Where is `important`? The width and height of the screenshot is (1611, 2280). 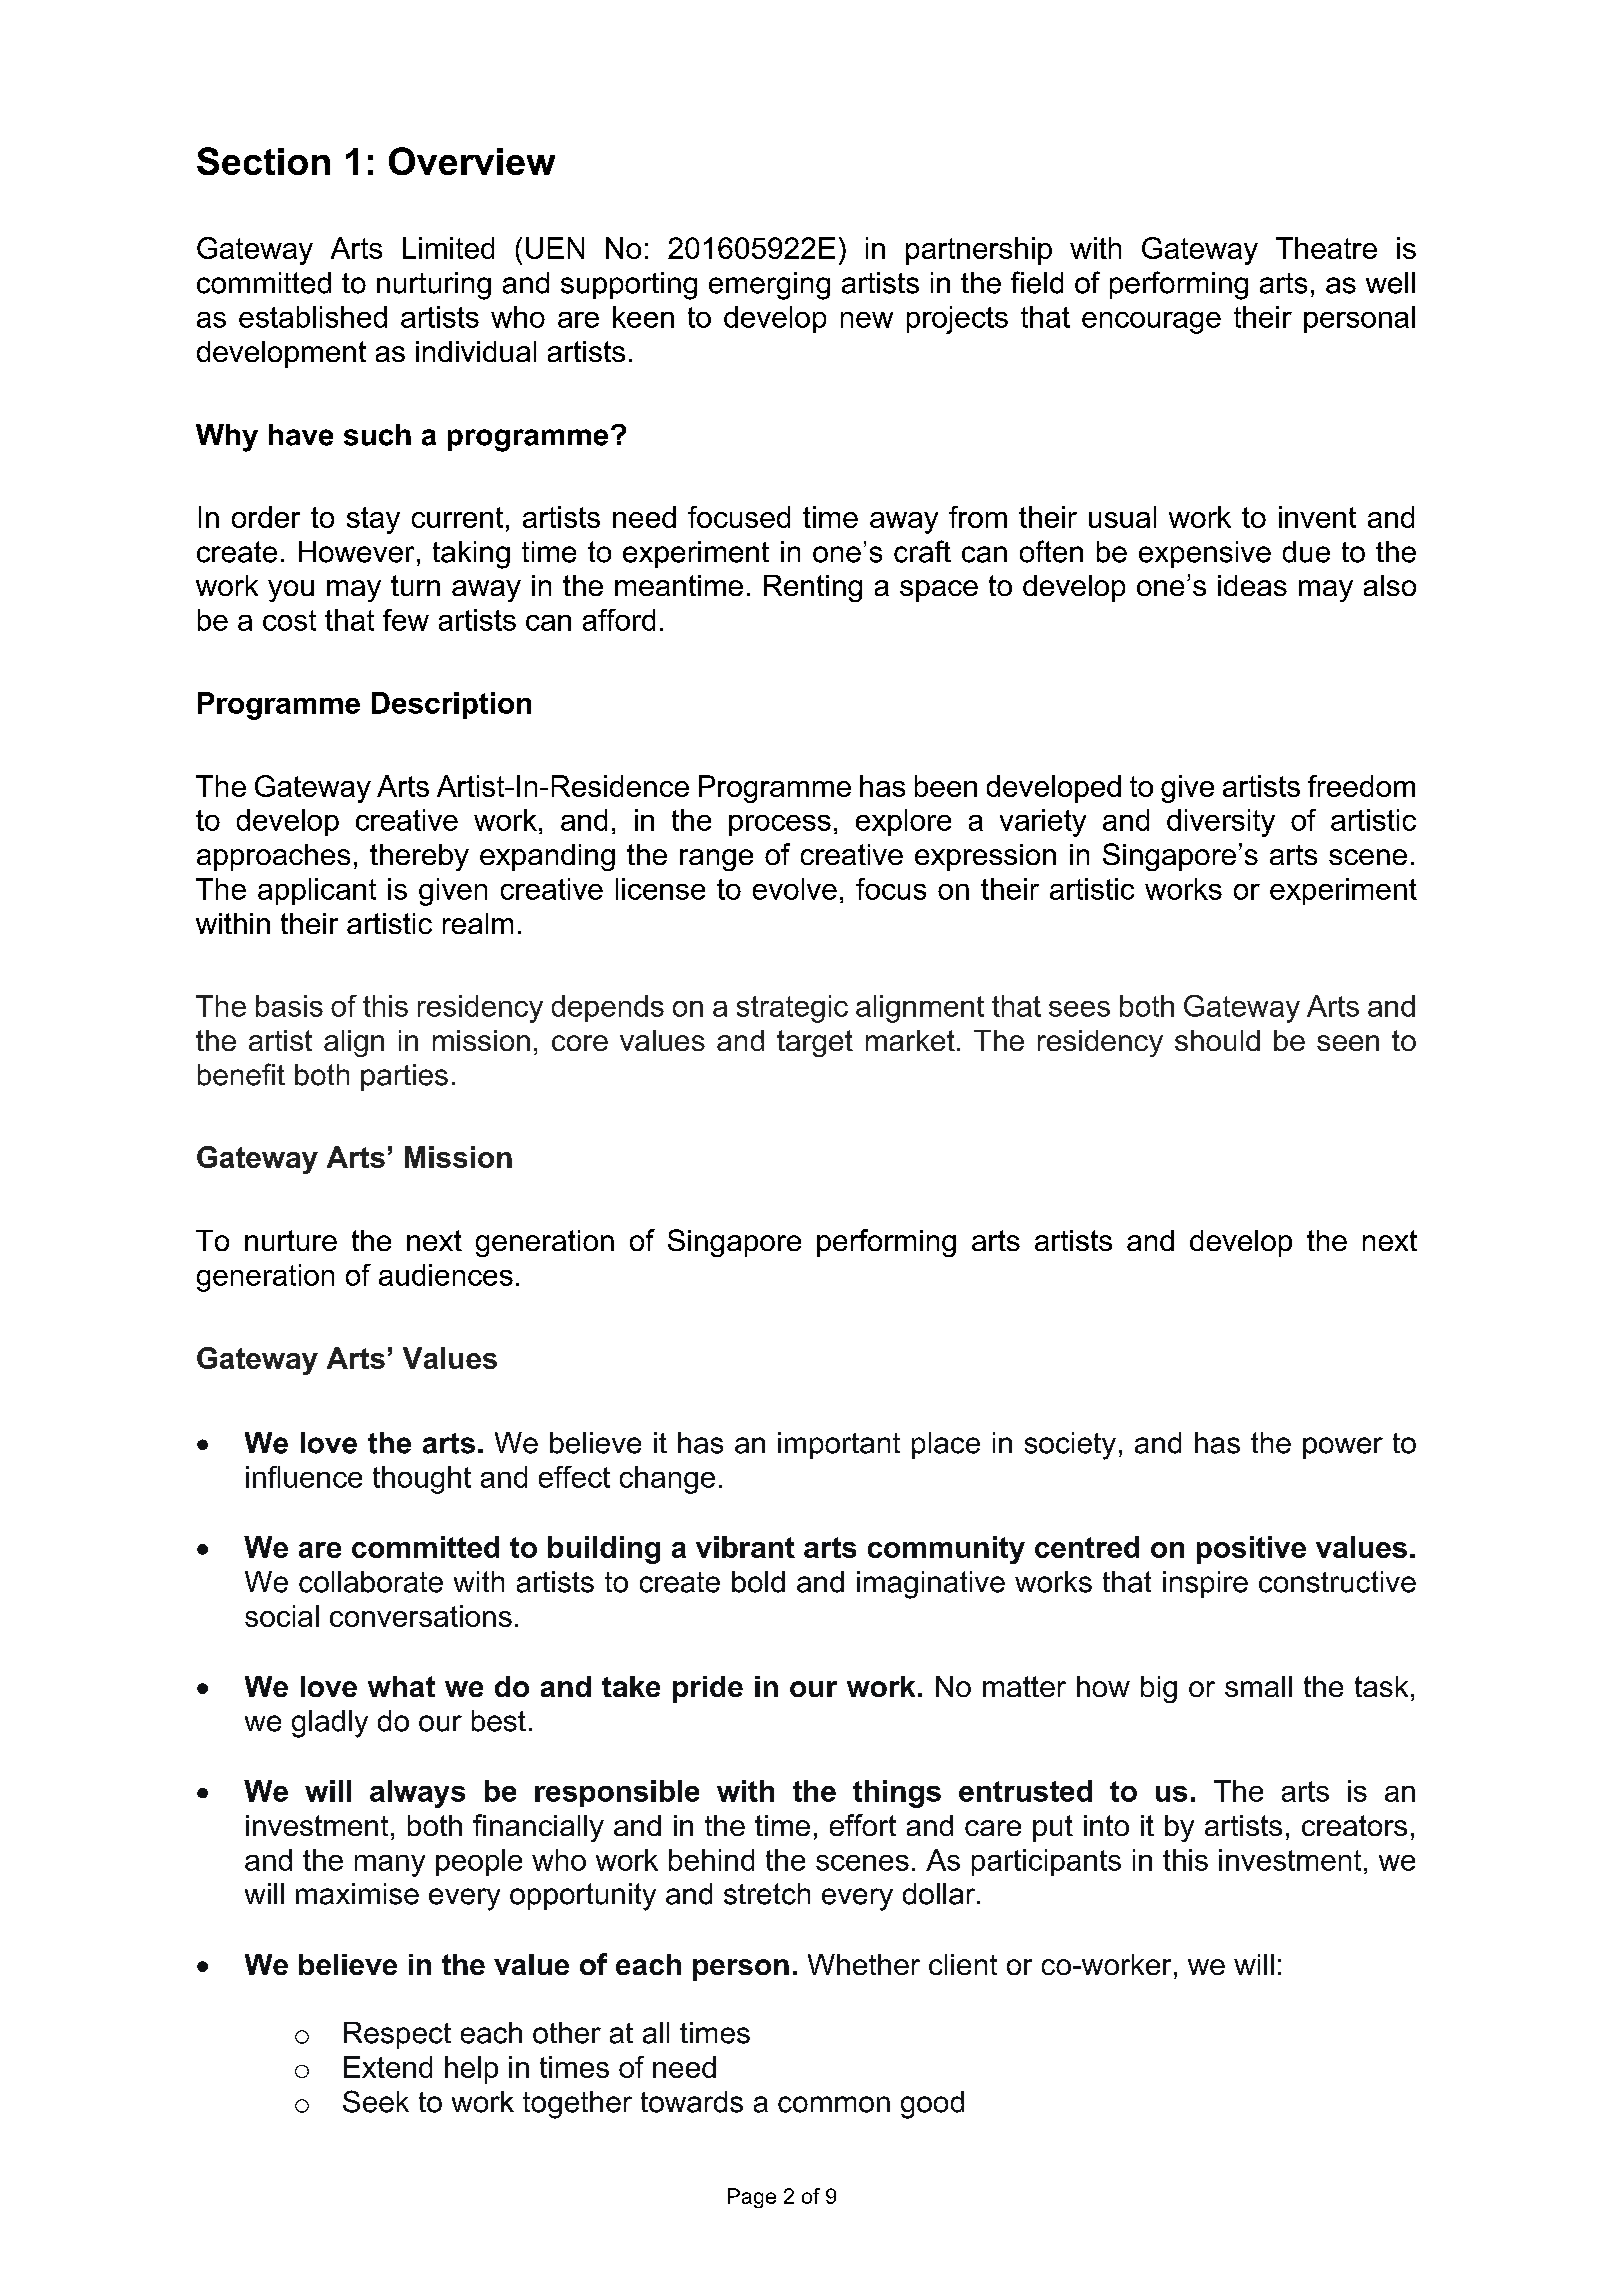 important is located at coordinates (839, 1445).
